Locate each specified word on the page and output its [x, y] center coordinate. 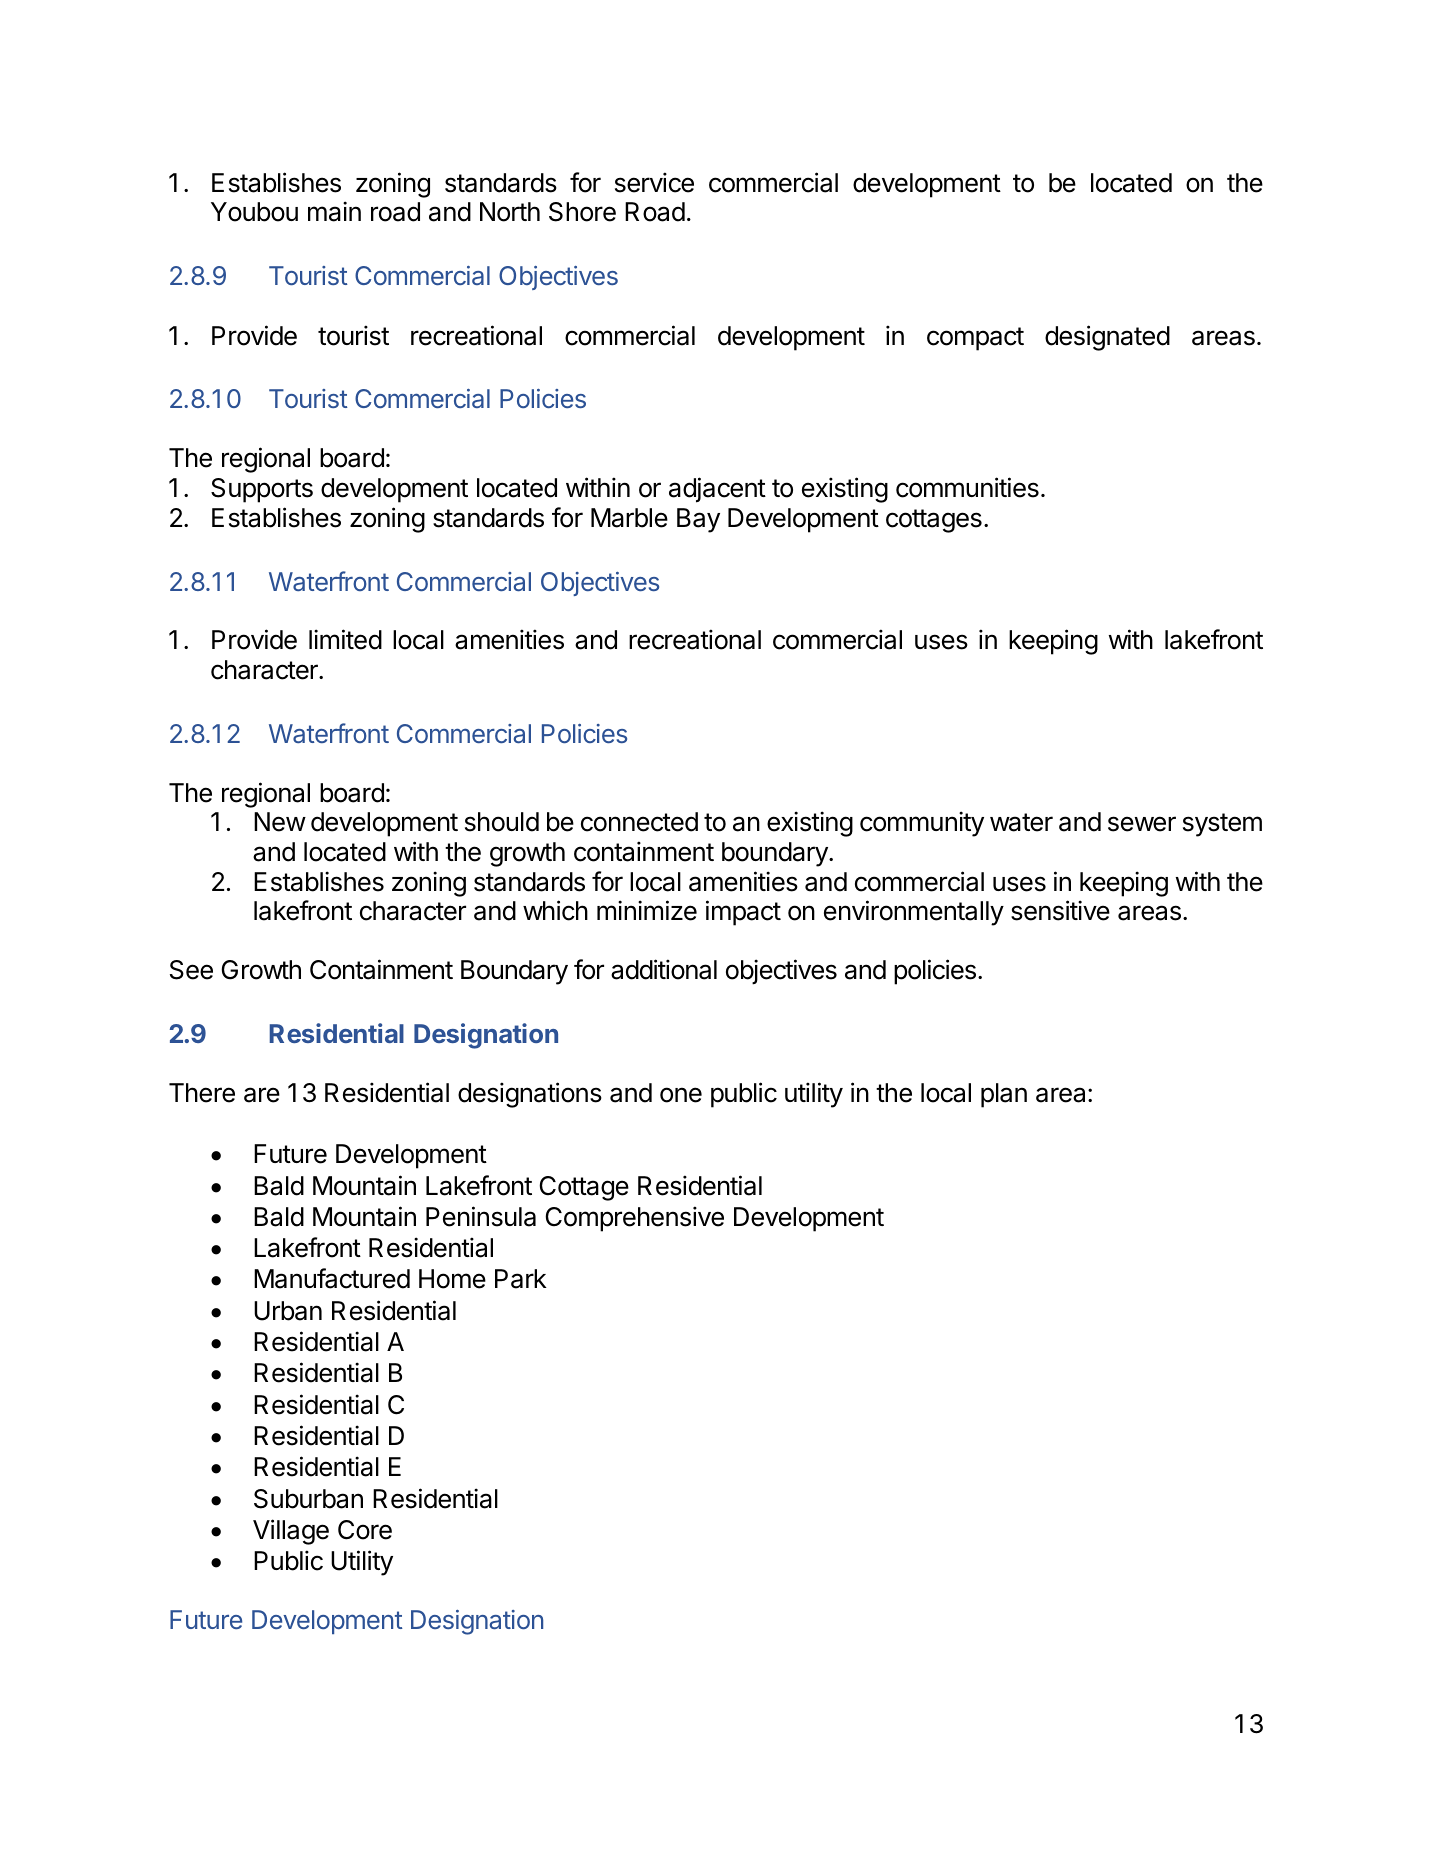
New [280, 822]
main [334, 211]
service [654, 182]
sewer [1142, 824]
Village [291, 1532]
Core [365, 1530]
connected [639, 822]
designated [1107, 338]
